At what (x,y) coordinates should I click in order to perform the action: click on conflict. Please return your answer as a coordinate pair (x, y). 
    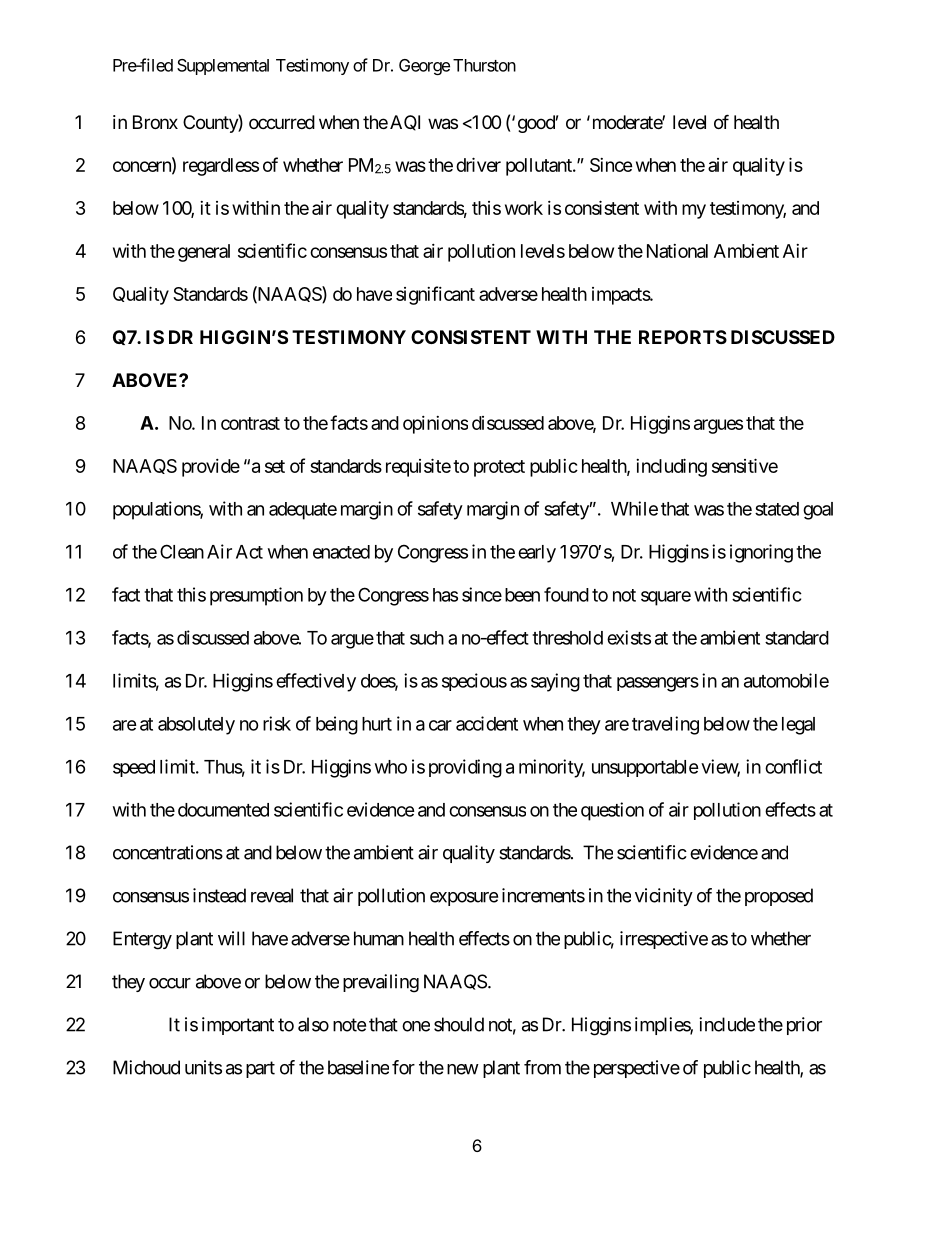
    Looking at the image, I should click on (793, 766).
